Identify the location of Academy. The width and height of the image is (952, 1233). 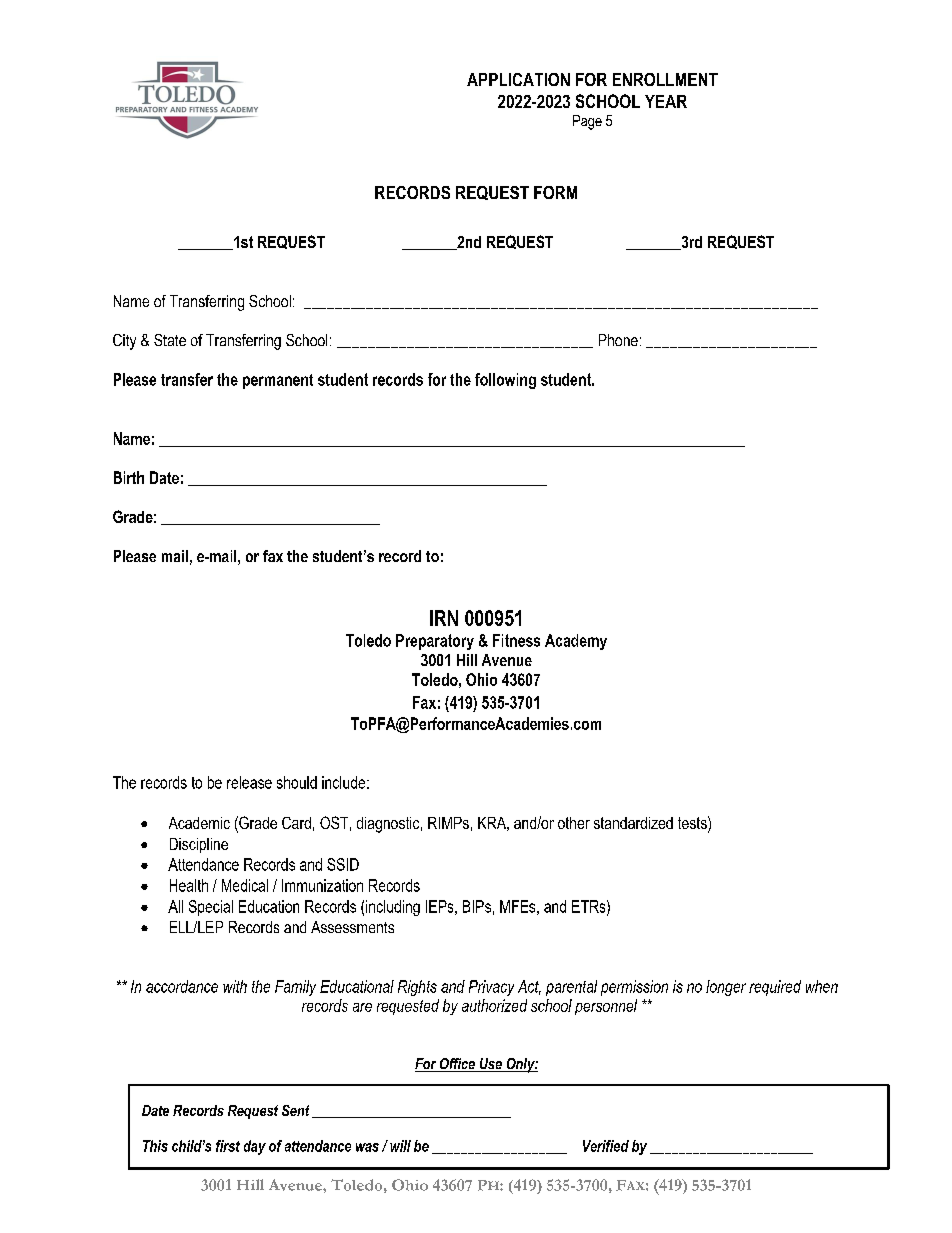
(576, 642).
